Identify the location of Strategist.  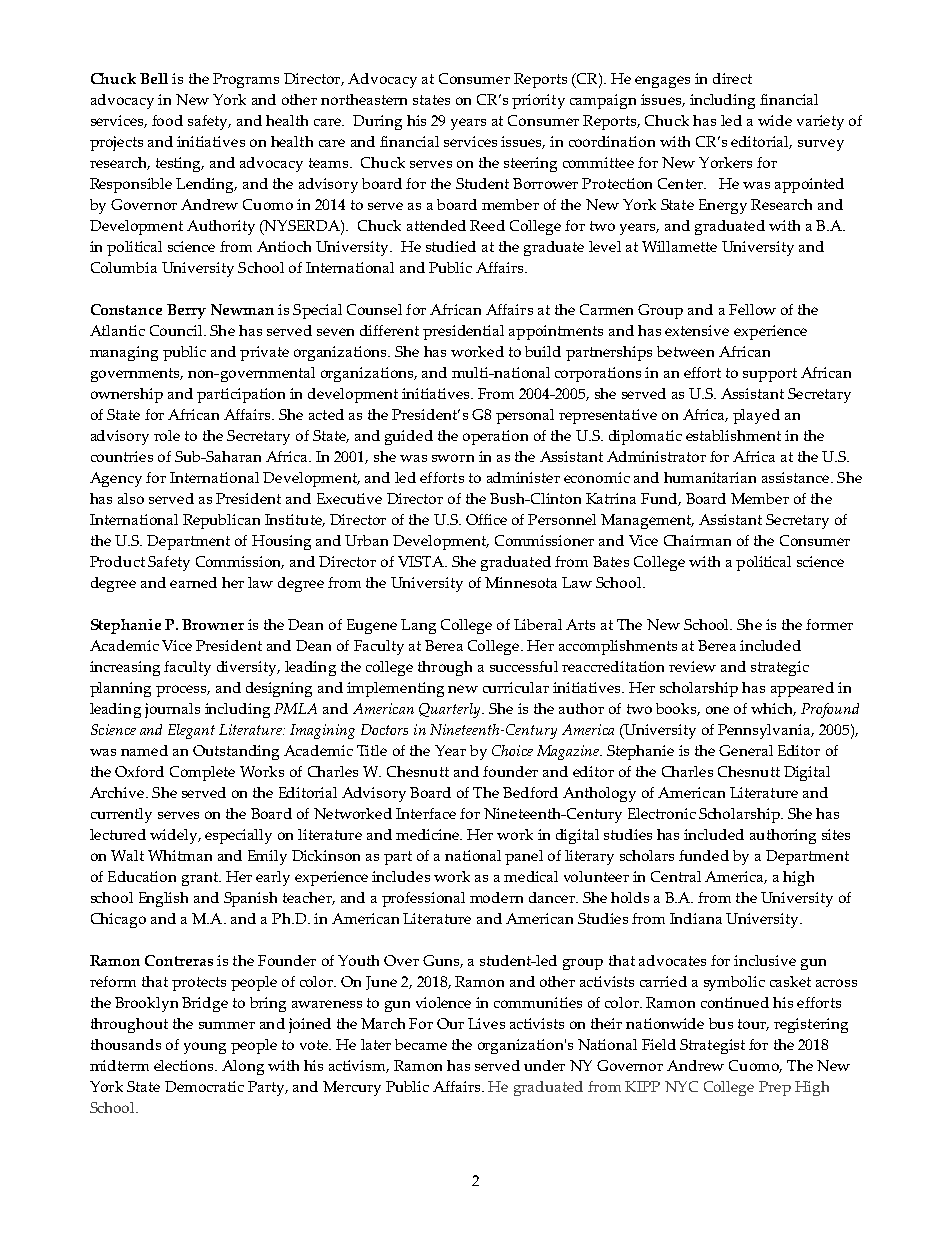
(712, 1046).
